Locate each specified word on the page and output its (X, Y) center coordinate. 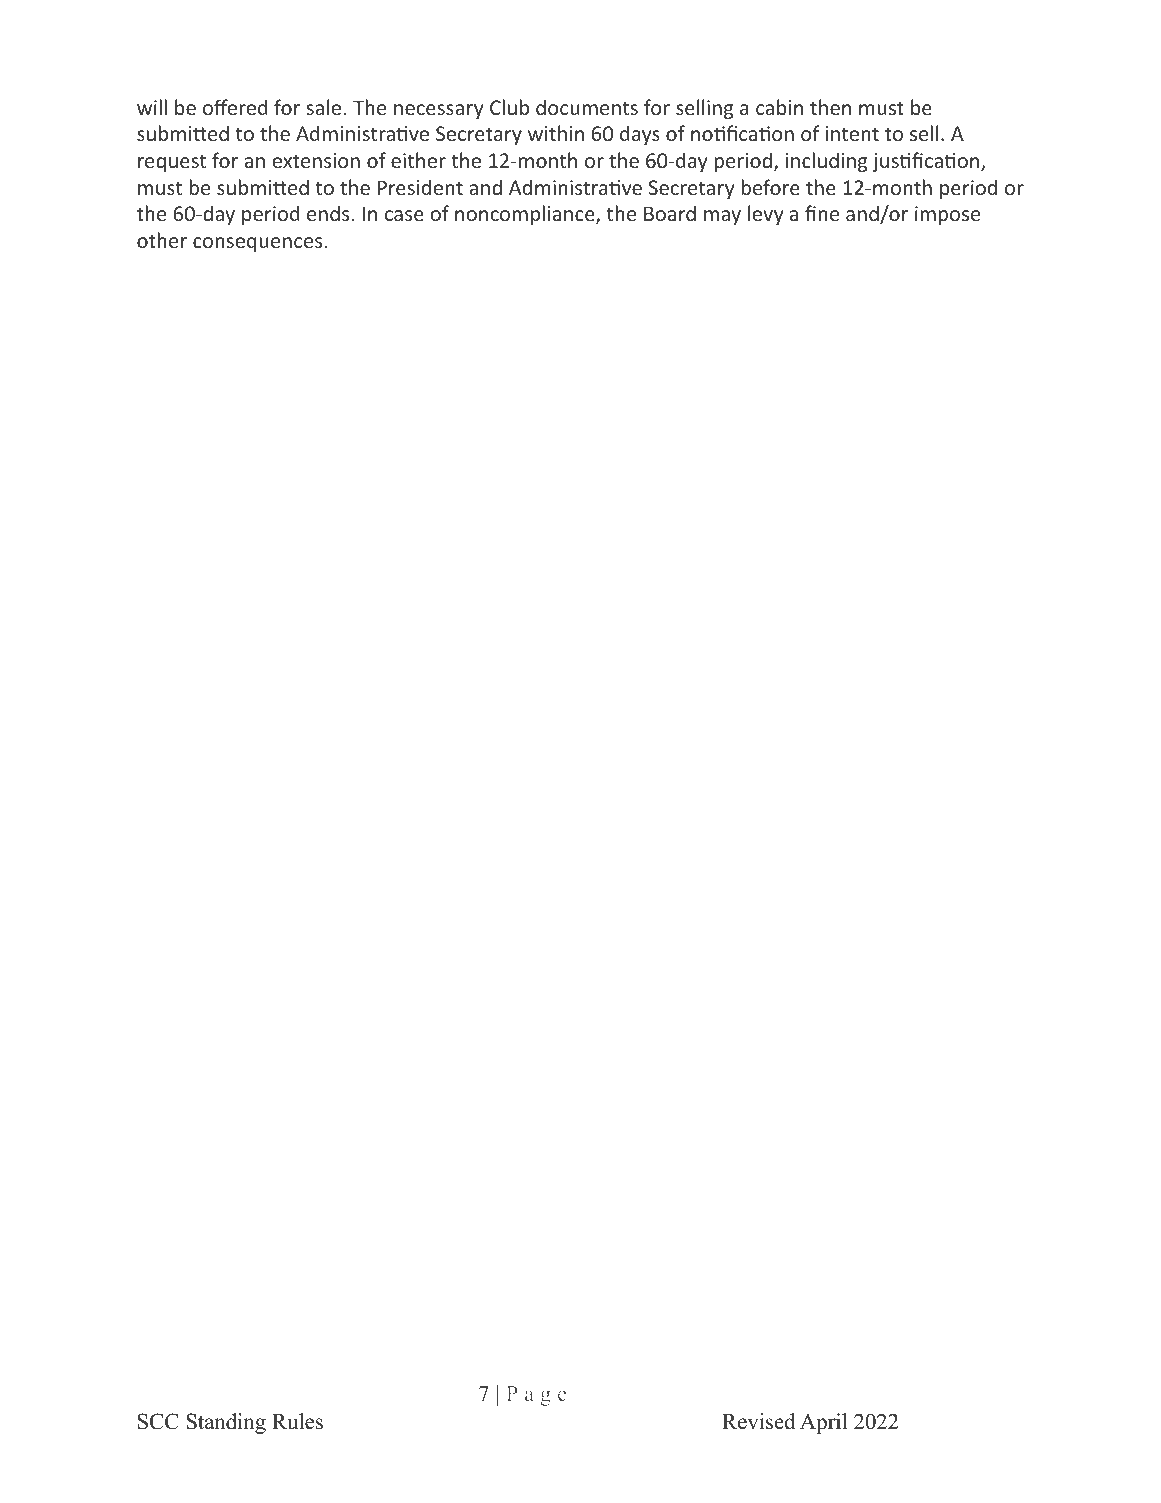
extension (316, 160)
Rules (297, 1421)
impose (947, 215)
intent (852, 133)
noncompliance (526, 215)
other (162, 240)
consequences (257, 244)
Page (536, 1396)
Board (670, 213)
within (556, 133)
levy (765, 215)
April (823, 1423)
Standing (226, 1423)
